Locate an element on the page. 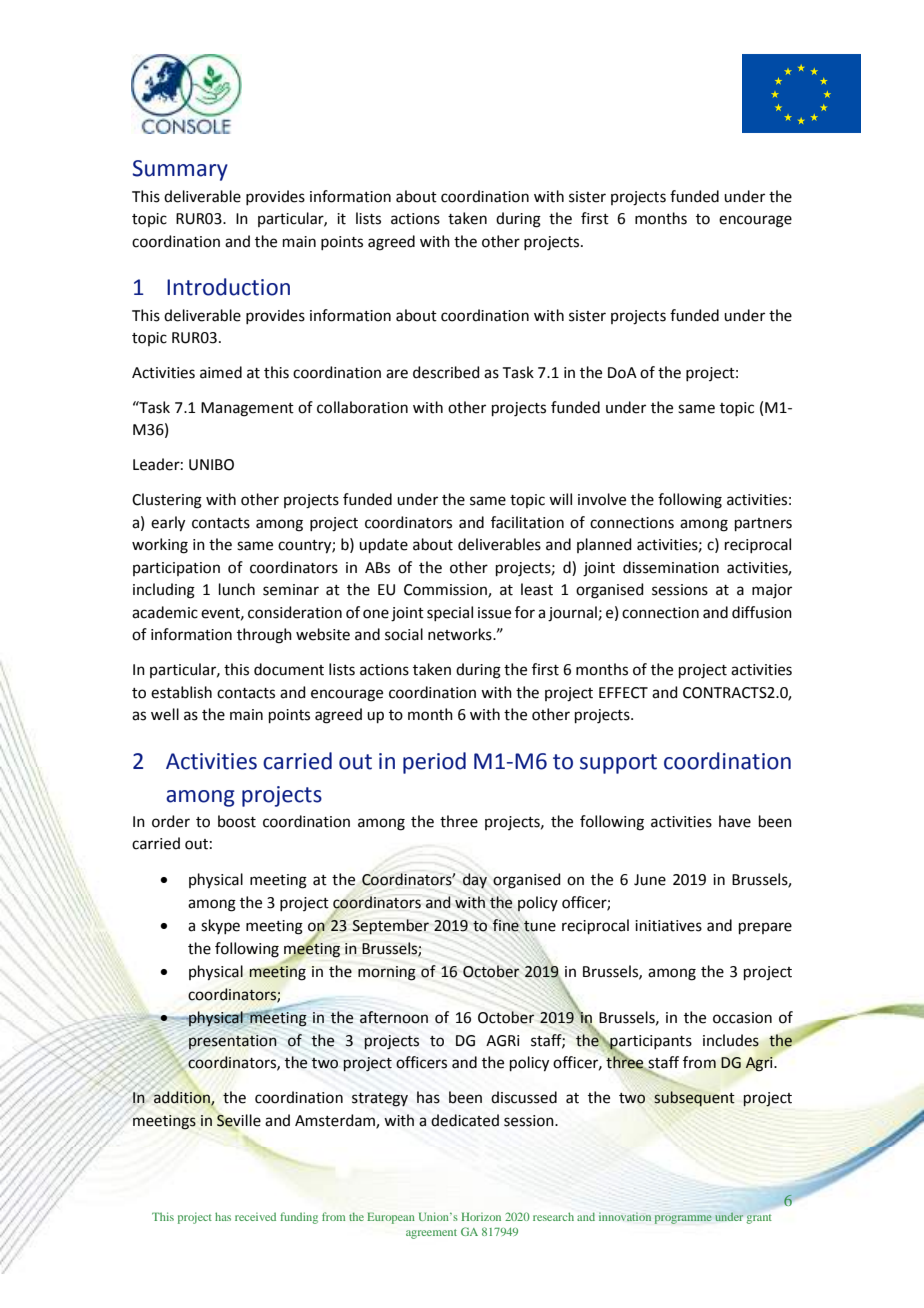  involve is located at coordinates (602, 499).
